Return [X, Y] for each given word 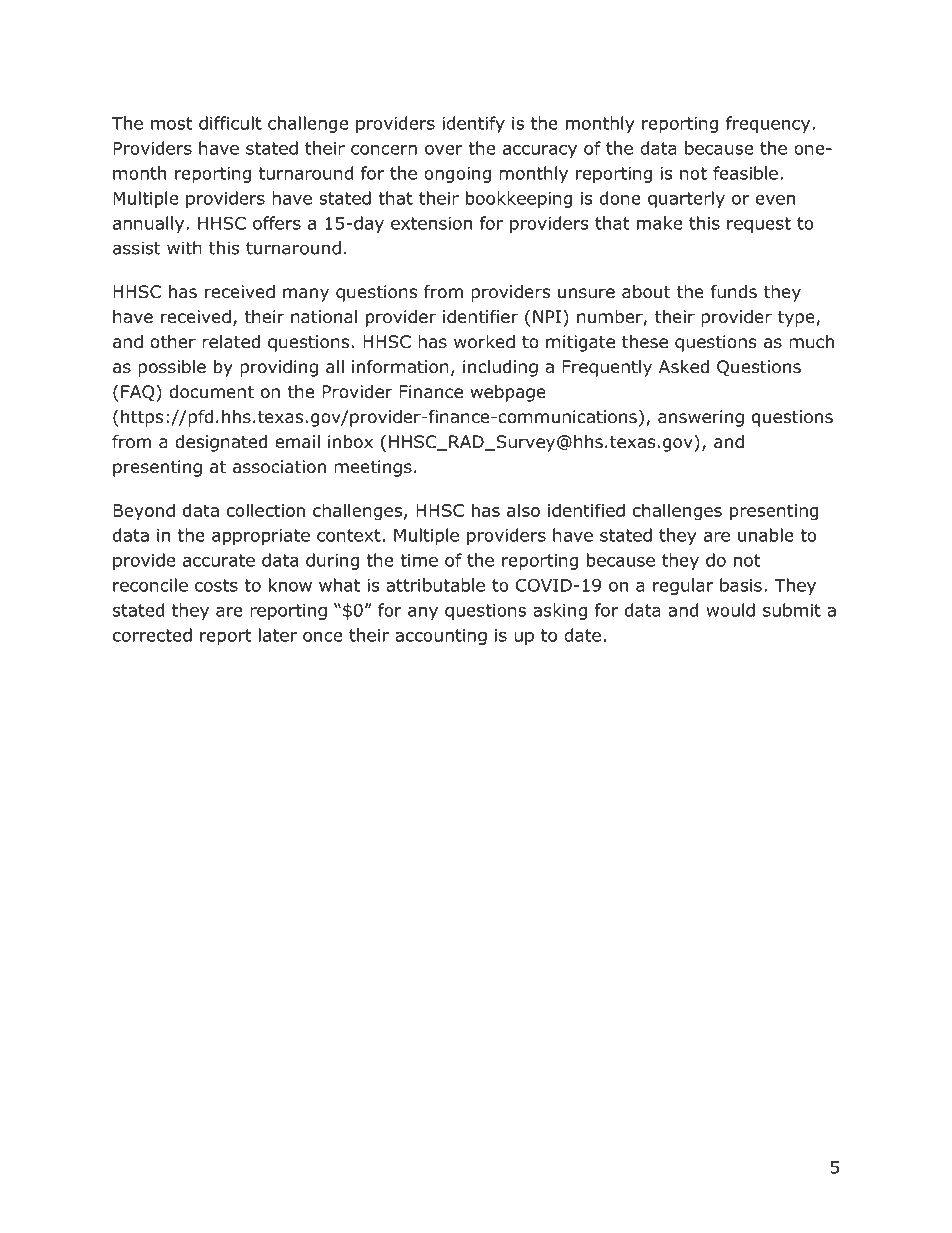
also [523, 510]
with [184, 248]
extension [431, 223]
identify [473, 124]
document [211, 392]
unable [766, 535]
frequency [769, 124]
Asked [684, 367]
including [500, 368]
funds [734, 292]
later [278, 635]
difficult [230, 123]
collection [266, 510]
